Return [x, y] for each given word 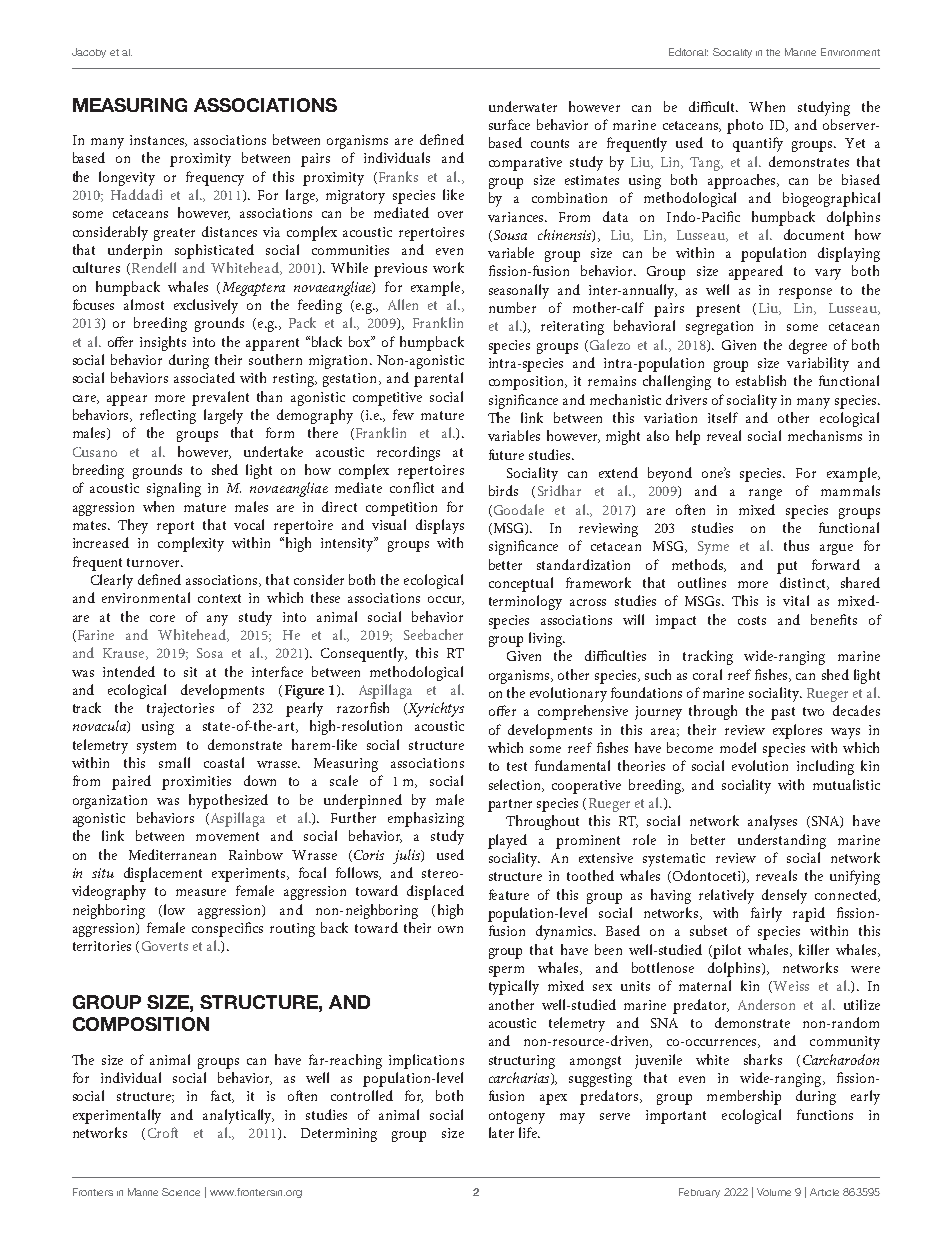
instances [158, 141]
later [501, 1132]
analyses [772, 822]
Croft [163, 1132]
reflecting [168, 416]
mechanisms [825, 435]
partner [510, 805]
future [506, 454]
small [174, 762]
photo [745, 126]
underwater [523, 106]
